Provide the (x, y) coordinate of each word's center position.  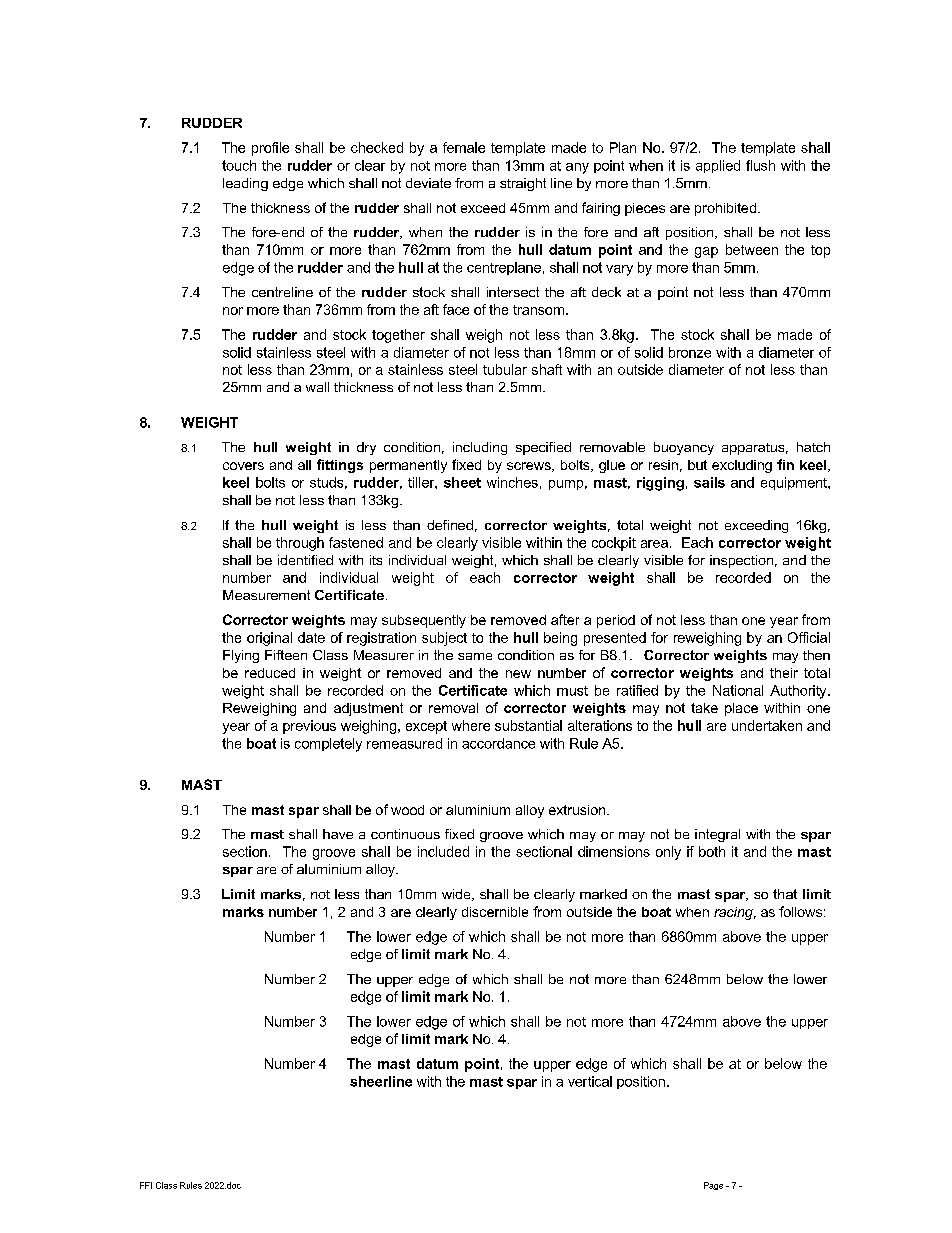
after (565, 619)
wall (317, 387)
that (785, 894)
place (741, 709)
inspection (741, 561)
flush (760, 165)
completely (328, 745)
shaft (547, 369)
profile (270, 149)
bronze (690, 352)
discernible (495, 912)
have (338, 834)
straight (523, 184)
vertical (590, 1081)
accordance (498, 743)
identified (305, 560)
